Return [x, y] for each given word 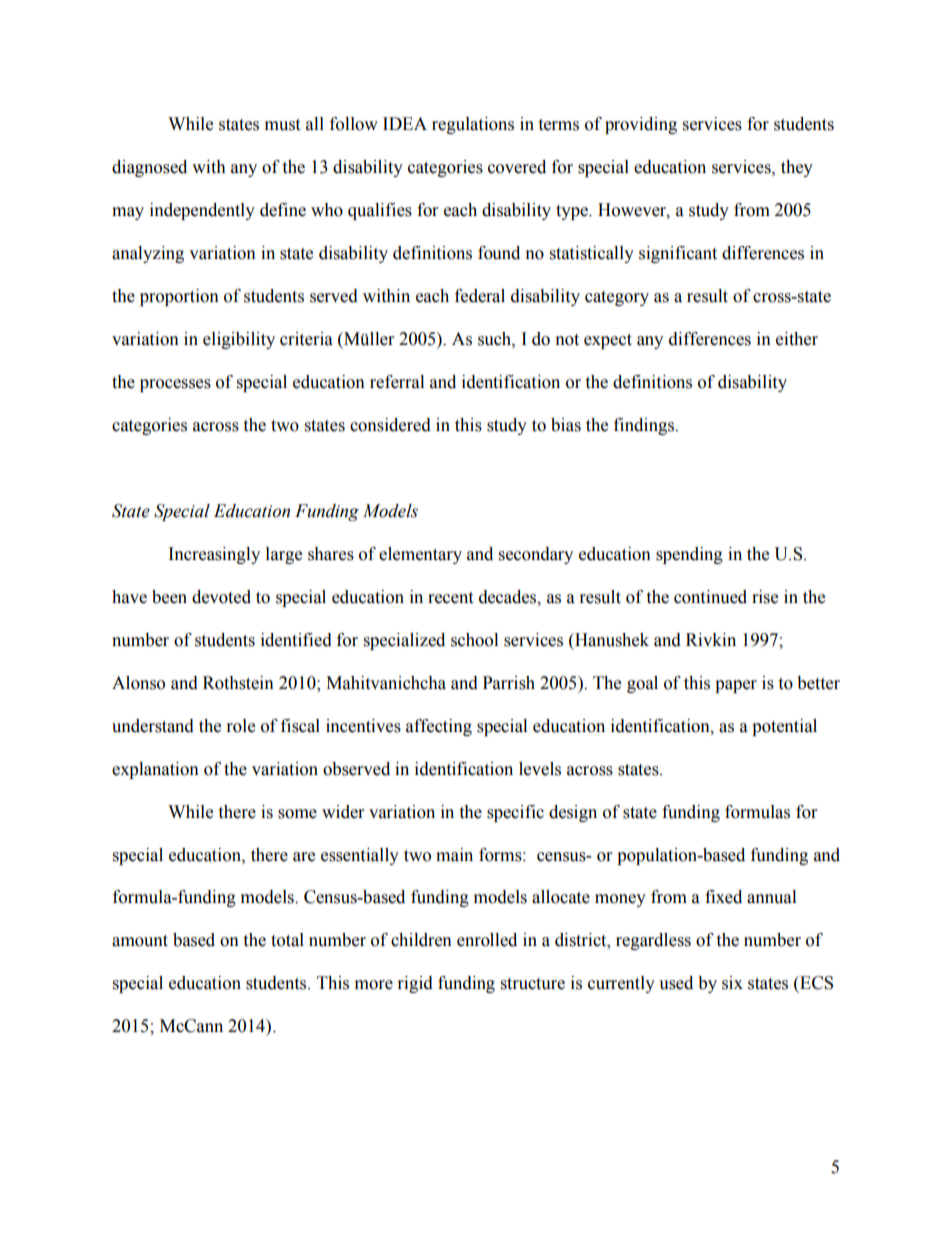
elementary [420, 555]
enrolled [487, 940]
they [797, 168]
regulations [473, 125]
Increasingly [214, 555]
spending [689, 555]
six [732, 983]
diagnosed [149, 168]
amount [140, 941]
